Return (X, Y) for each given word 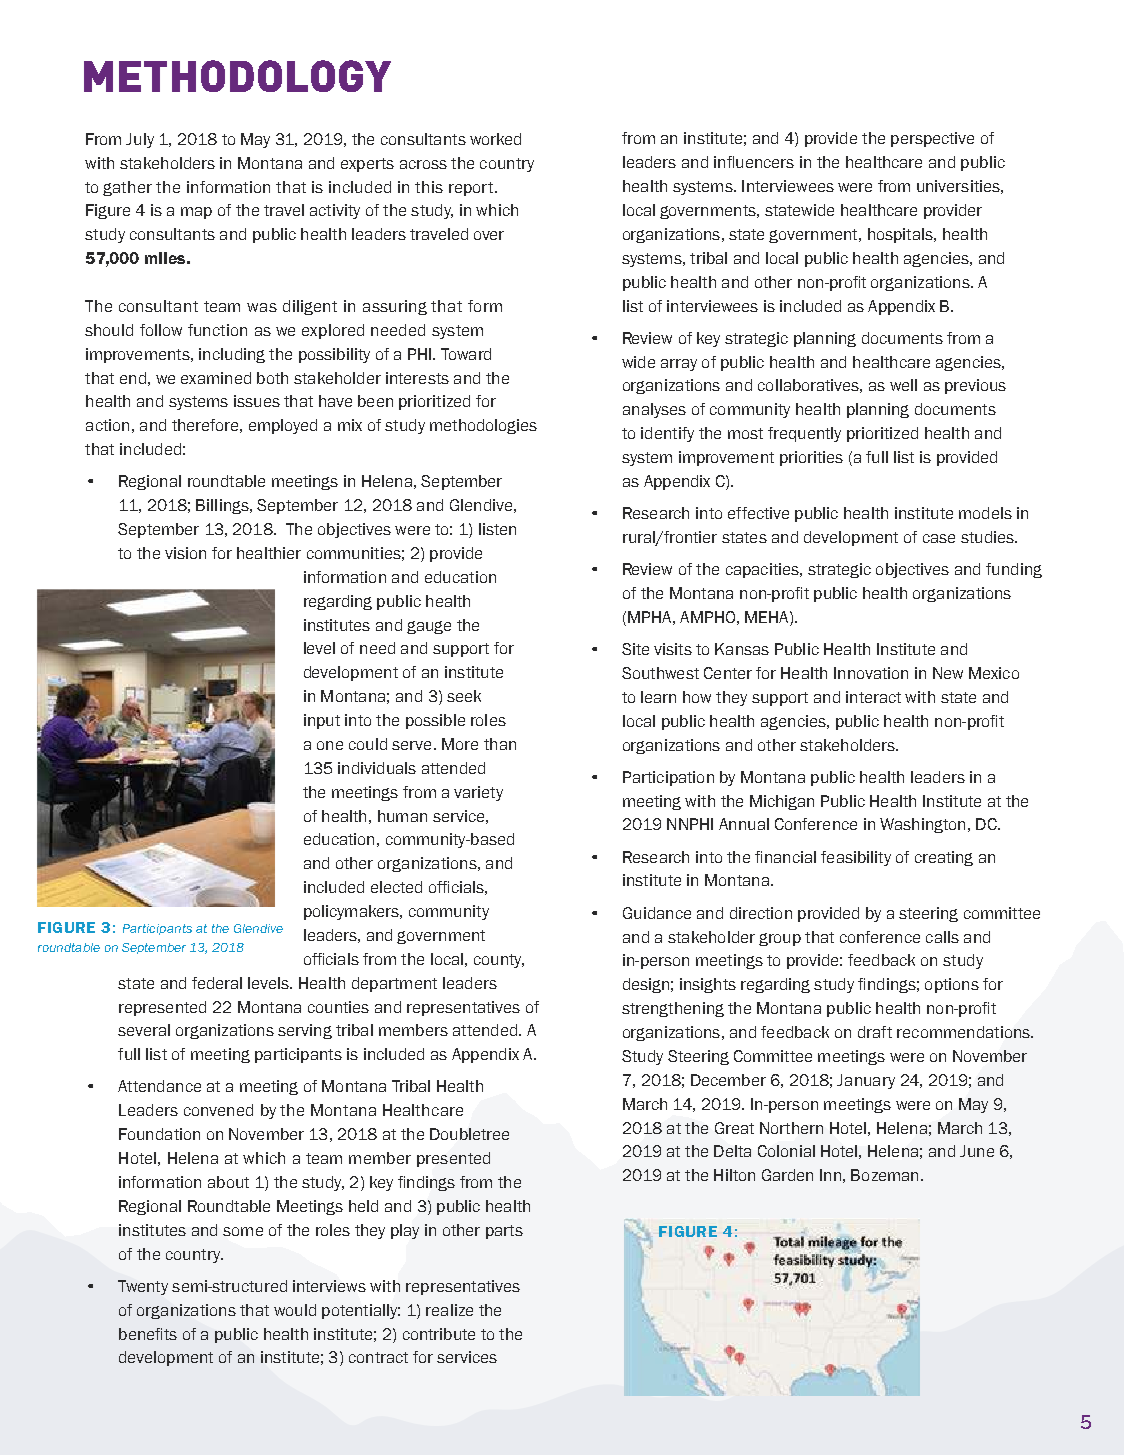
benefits (148, 1334)
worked (495, 139)
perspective (932, 139)
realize (449, 1310)
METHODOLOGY (237, 76)
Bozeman (884, 1175)
